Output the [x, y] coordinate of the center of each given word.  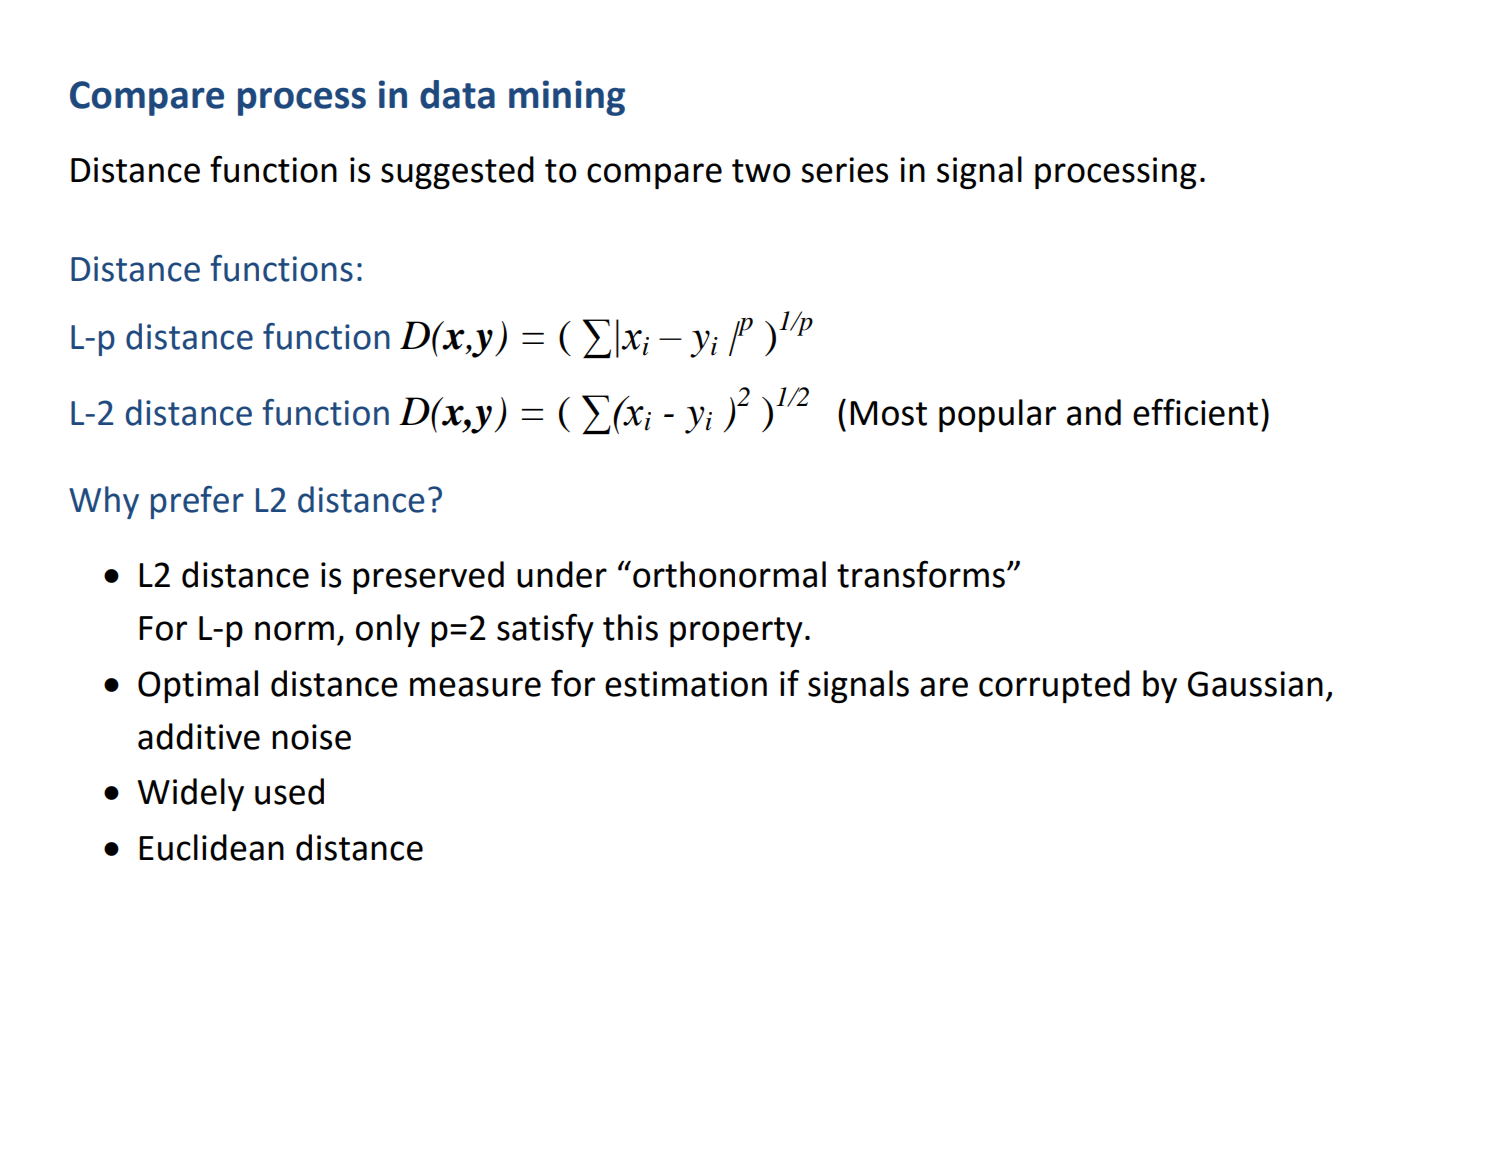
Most [888, 413]
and [1094, 412]
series [844, 170]
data [457, 94]
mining [567, 98]
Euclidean [211, 847]
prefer [197, 502]
